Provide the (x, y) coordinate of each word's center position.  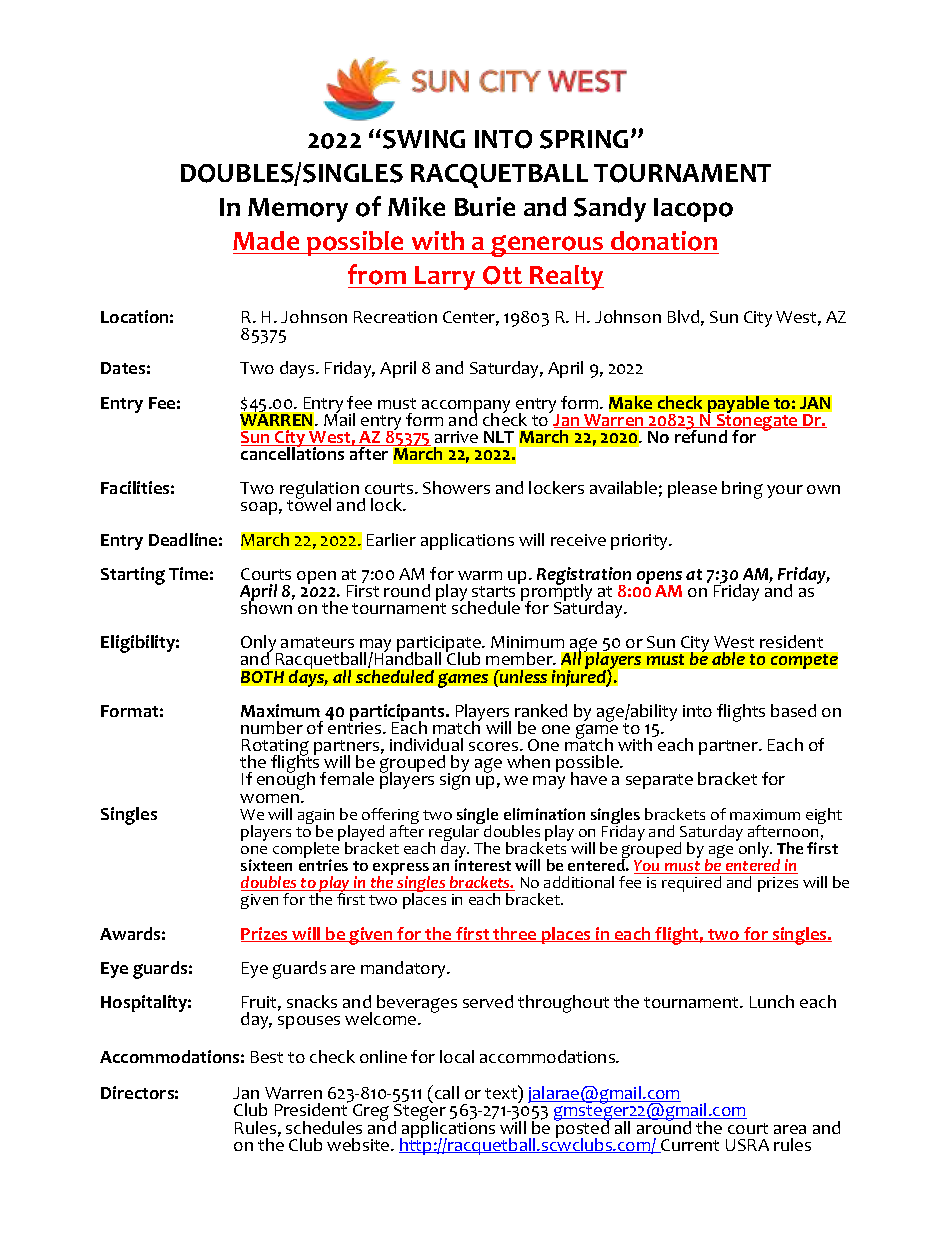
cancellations (294, 452)
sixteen (266, 865)
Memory (298, 210)
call (447, 1092)
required (691, 884)
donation (664, 242)
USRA (747, 1145)
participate (440, 646)
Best (267, 1057)
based (793, 710)
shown (267, 606)
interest (483, 864)
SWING (424, 139)
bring (742, 490)
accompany (466, 408)
